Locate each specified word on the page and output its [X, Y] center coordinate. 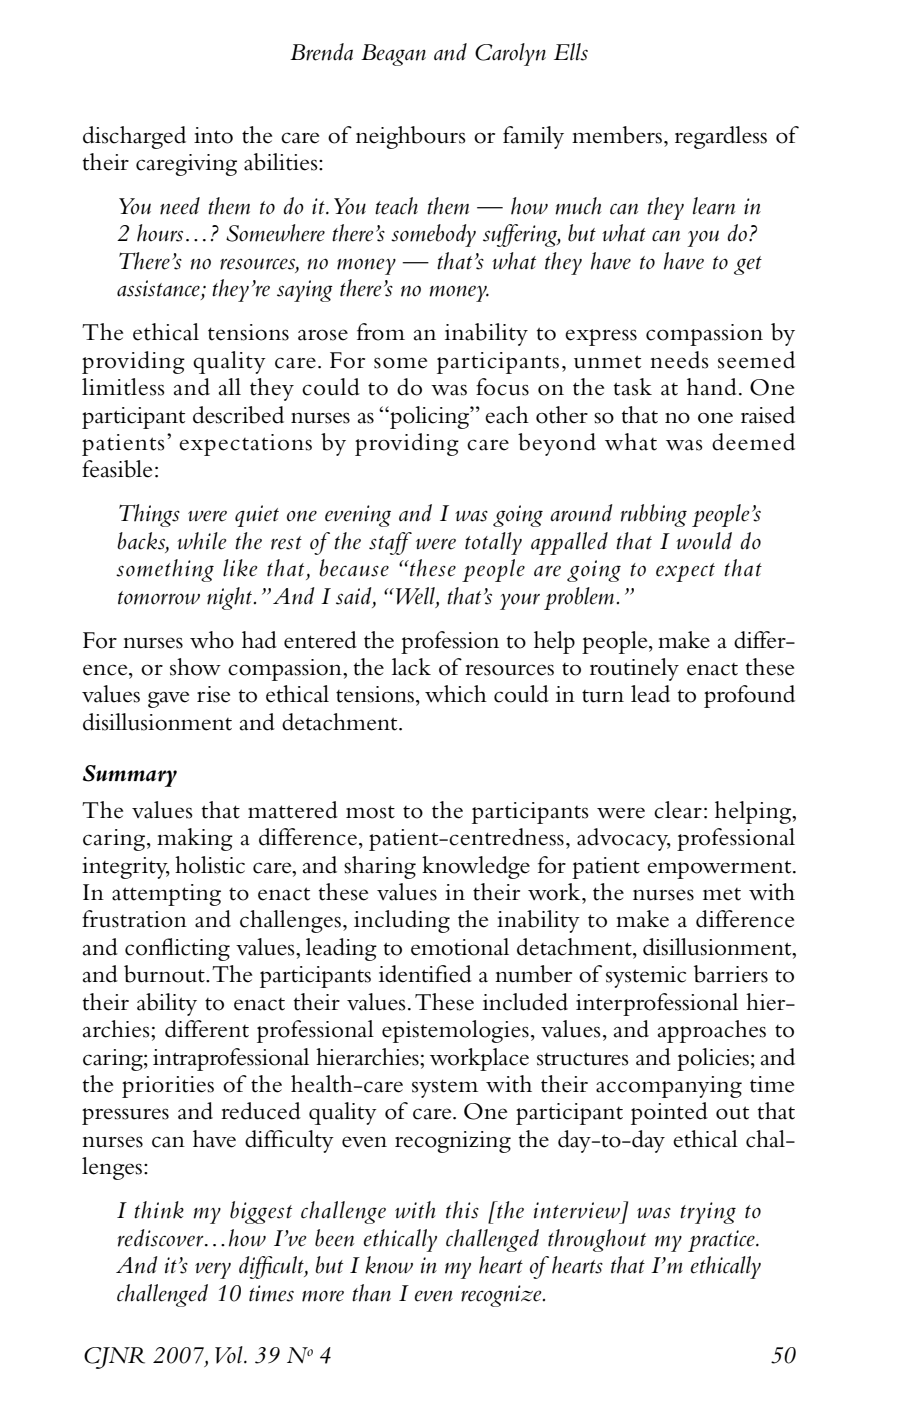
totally [493, 543]
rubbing [654, 515]
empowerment [720, 869]
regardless [721, 137]
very [213, 1270]
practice [722, 1241]
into [213, 135]
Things [149, 515]
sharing [380, 867]
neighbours [411, 137]
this [462, 1210]
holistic [210, 865]
